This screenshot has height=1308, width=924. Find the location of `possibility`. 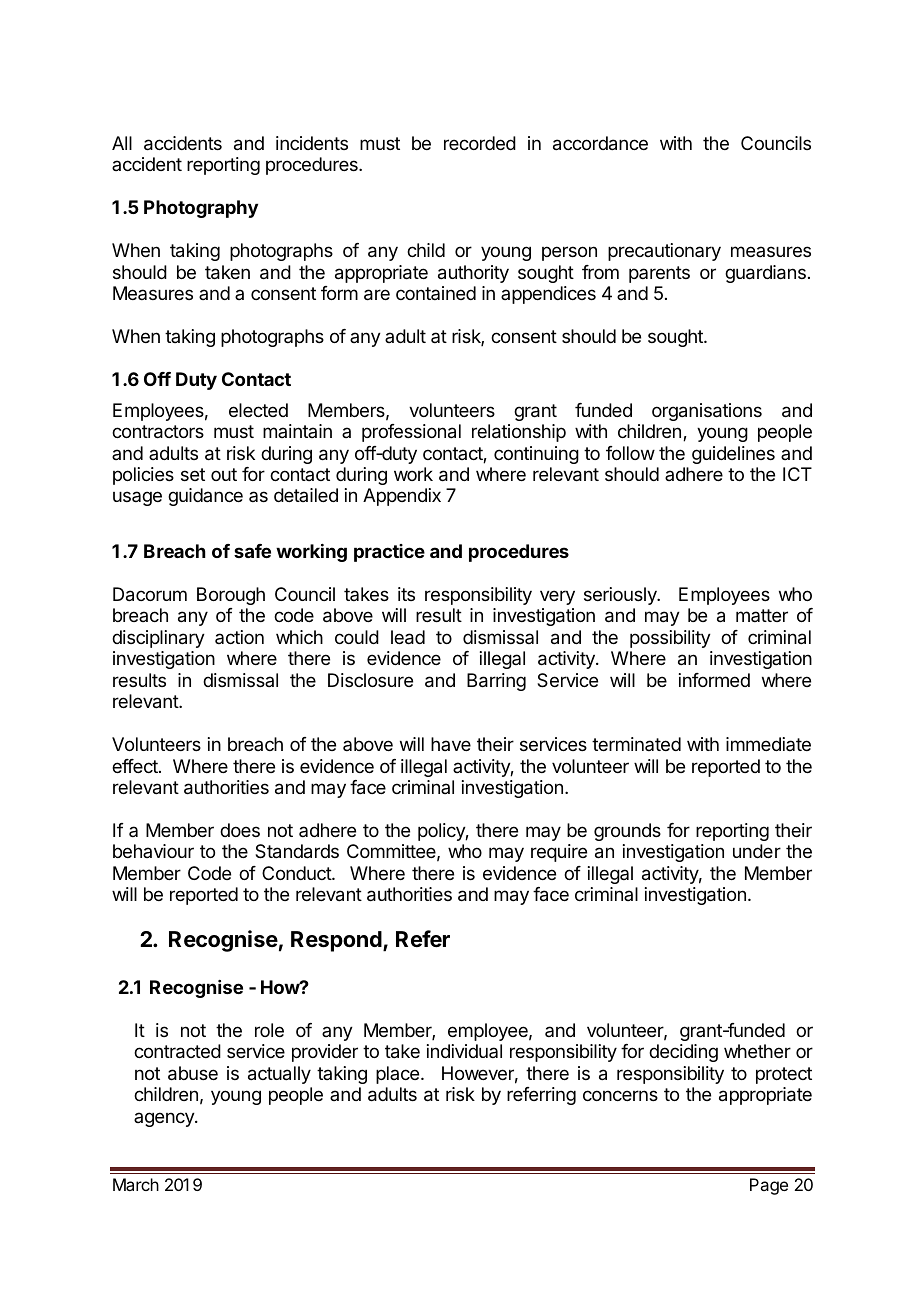

possibility is located at coordinates (670, 639).
